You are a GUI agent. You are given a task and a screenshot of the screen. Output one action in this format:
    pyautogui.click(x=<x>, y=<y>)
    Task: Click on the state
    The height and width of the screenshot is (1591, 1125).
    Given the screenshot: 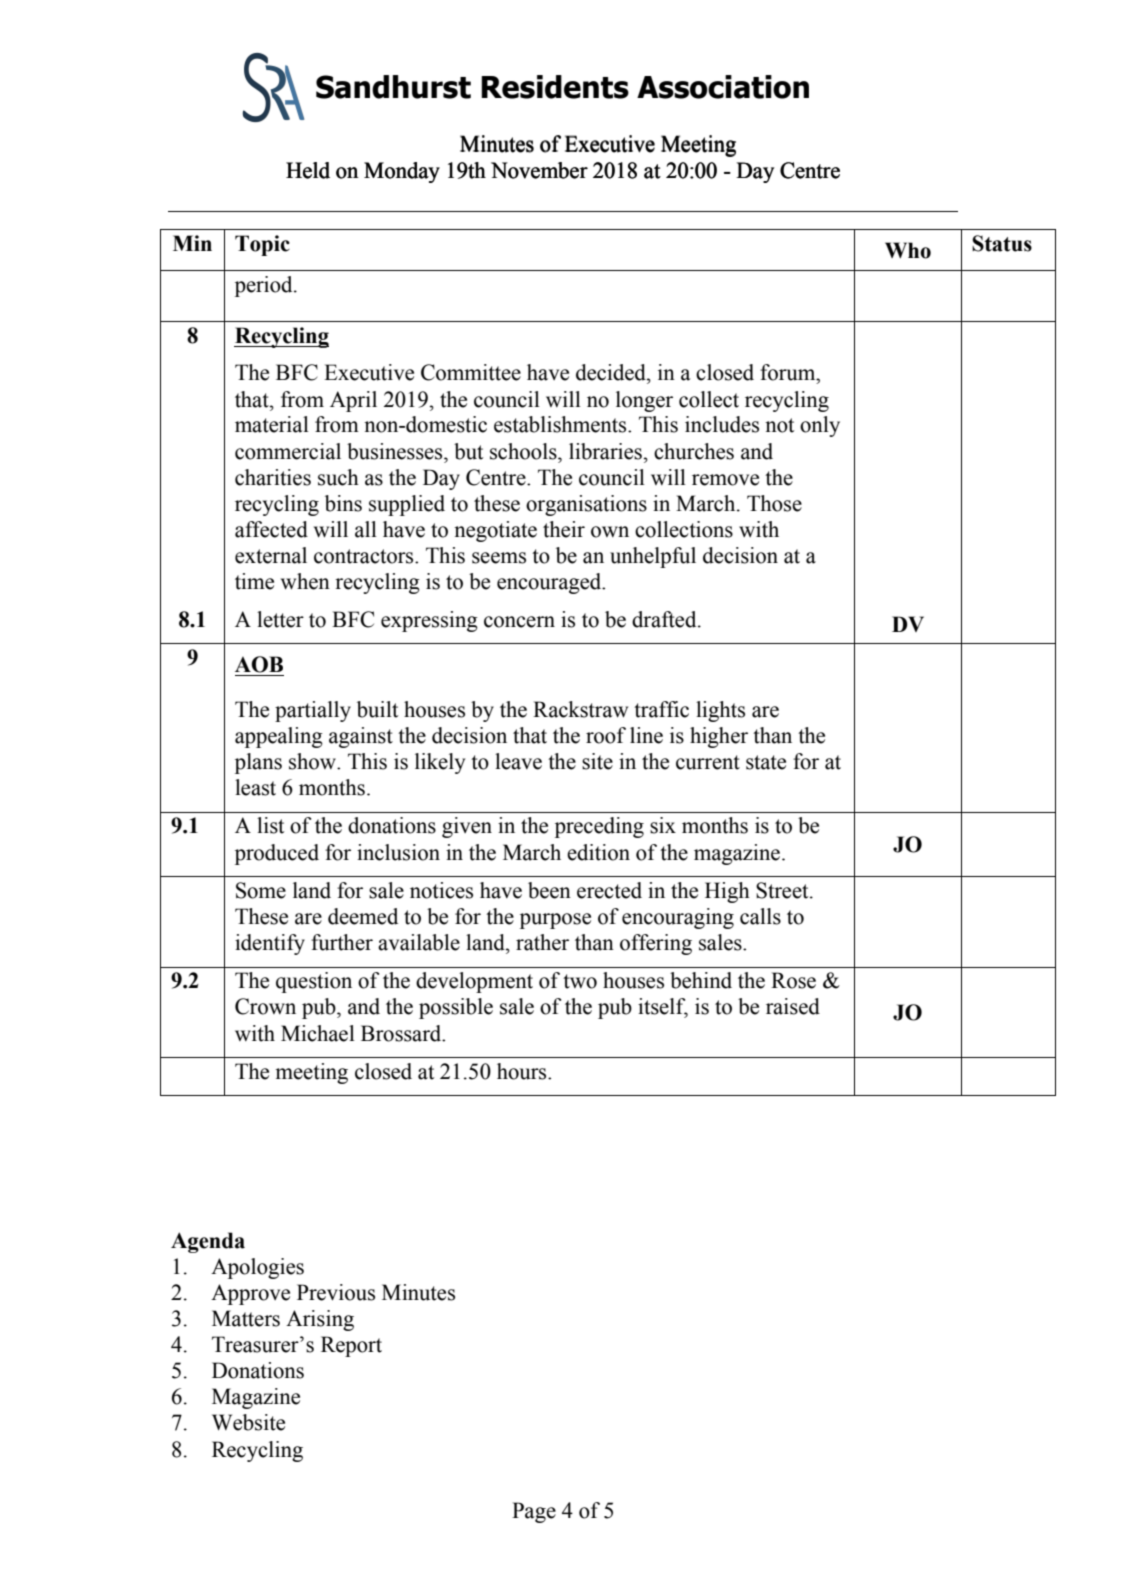 What is the action you would take?
    pyautogui.click(x=766, y=762)
